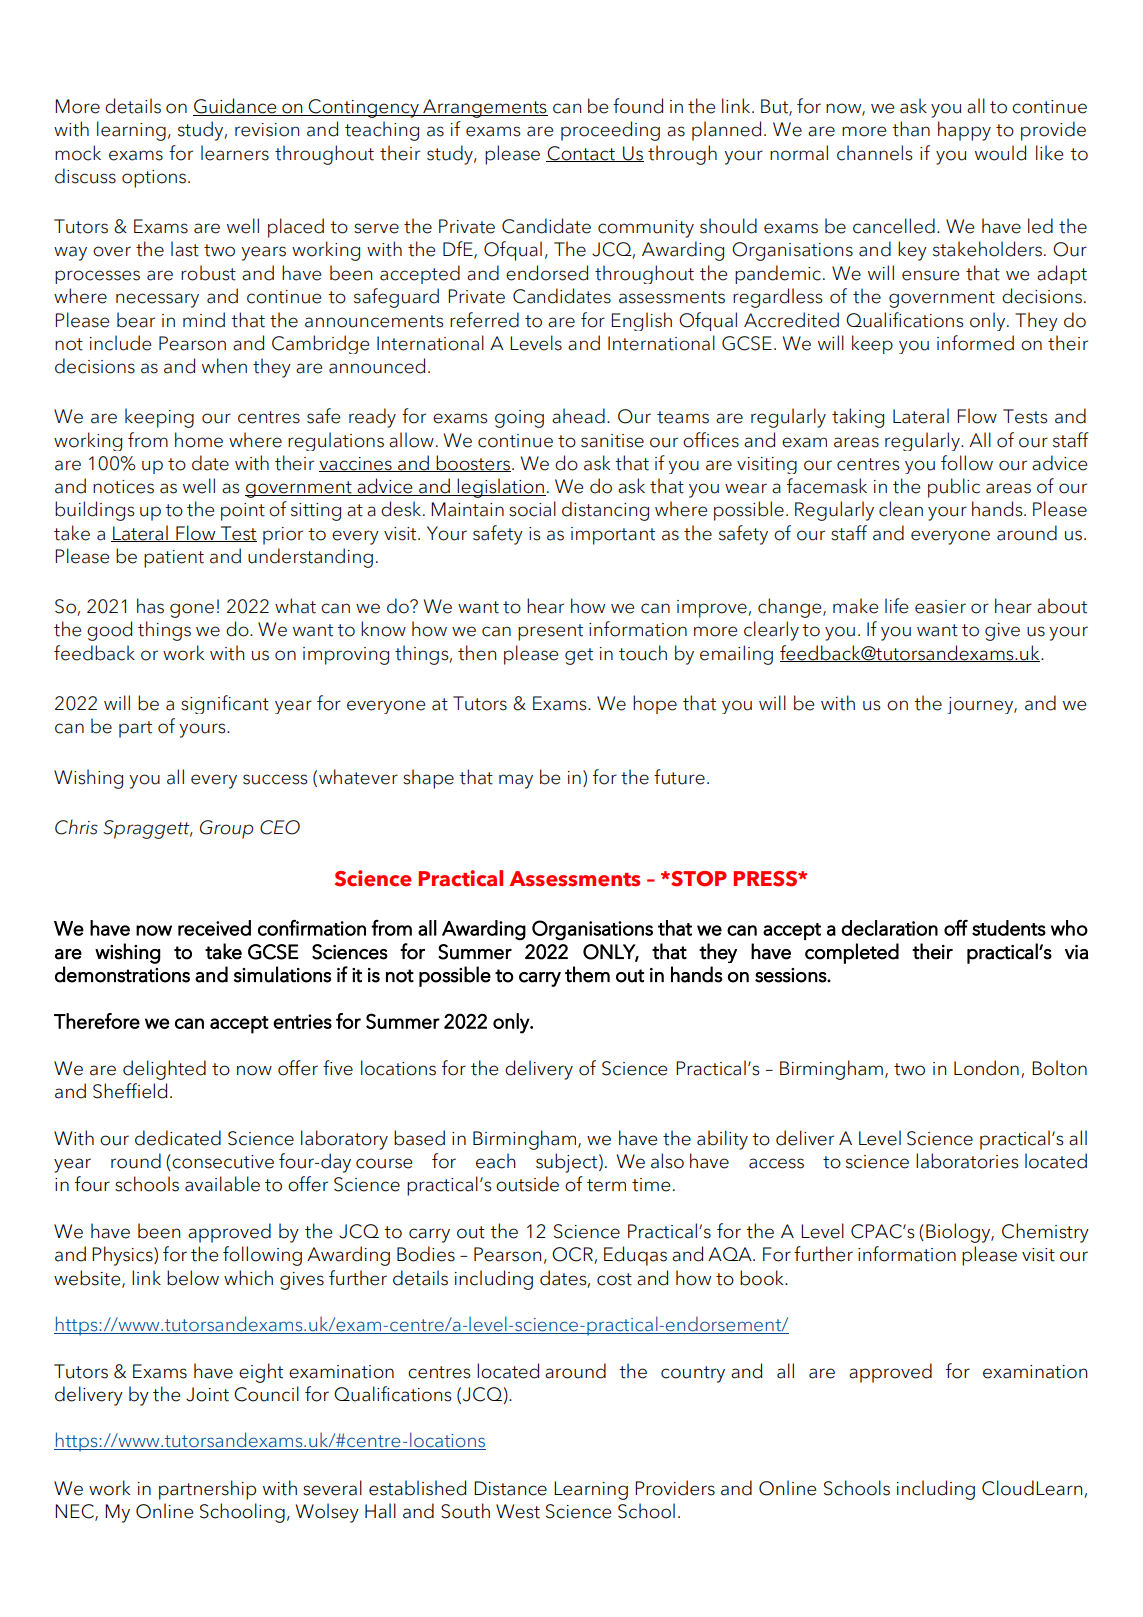 Image resolution: width=1143 pixels, height=1617 pixels. I want to click on happy, so click(964, 131).
